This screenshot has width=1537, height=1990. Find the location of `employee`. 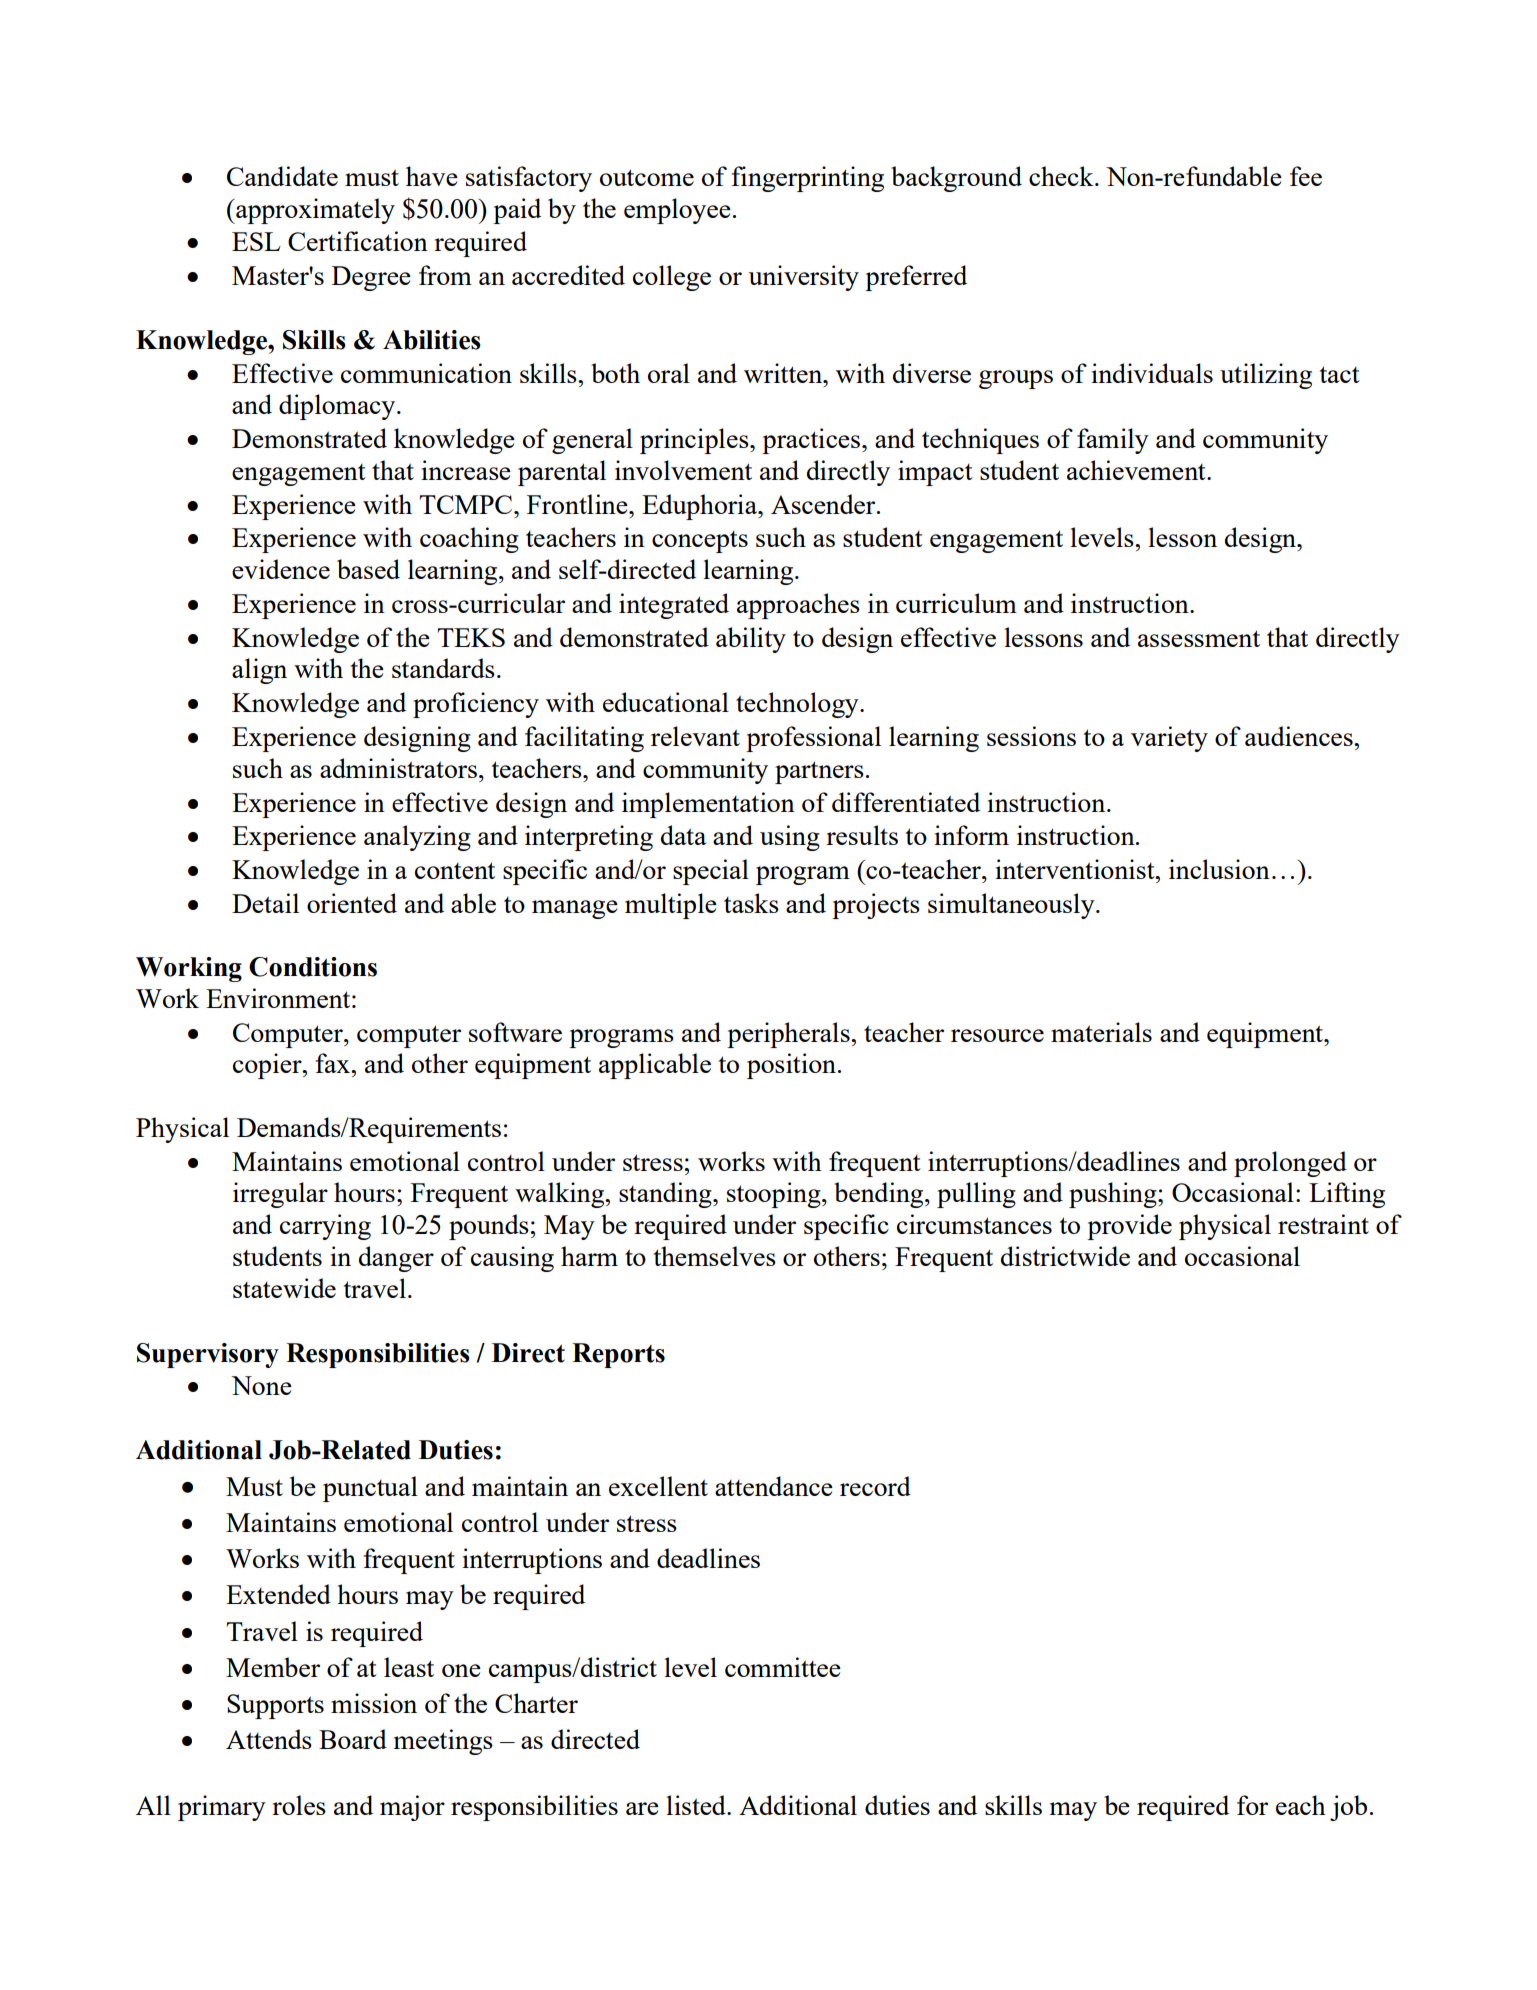

employee is located at coordinates (677, 211).
